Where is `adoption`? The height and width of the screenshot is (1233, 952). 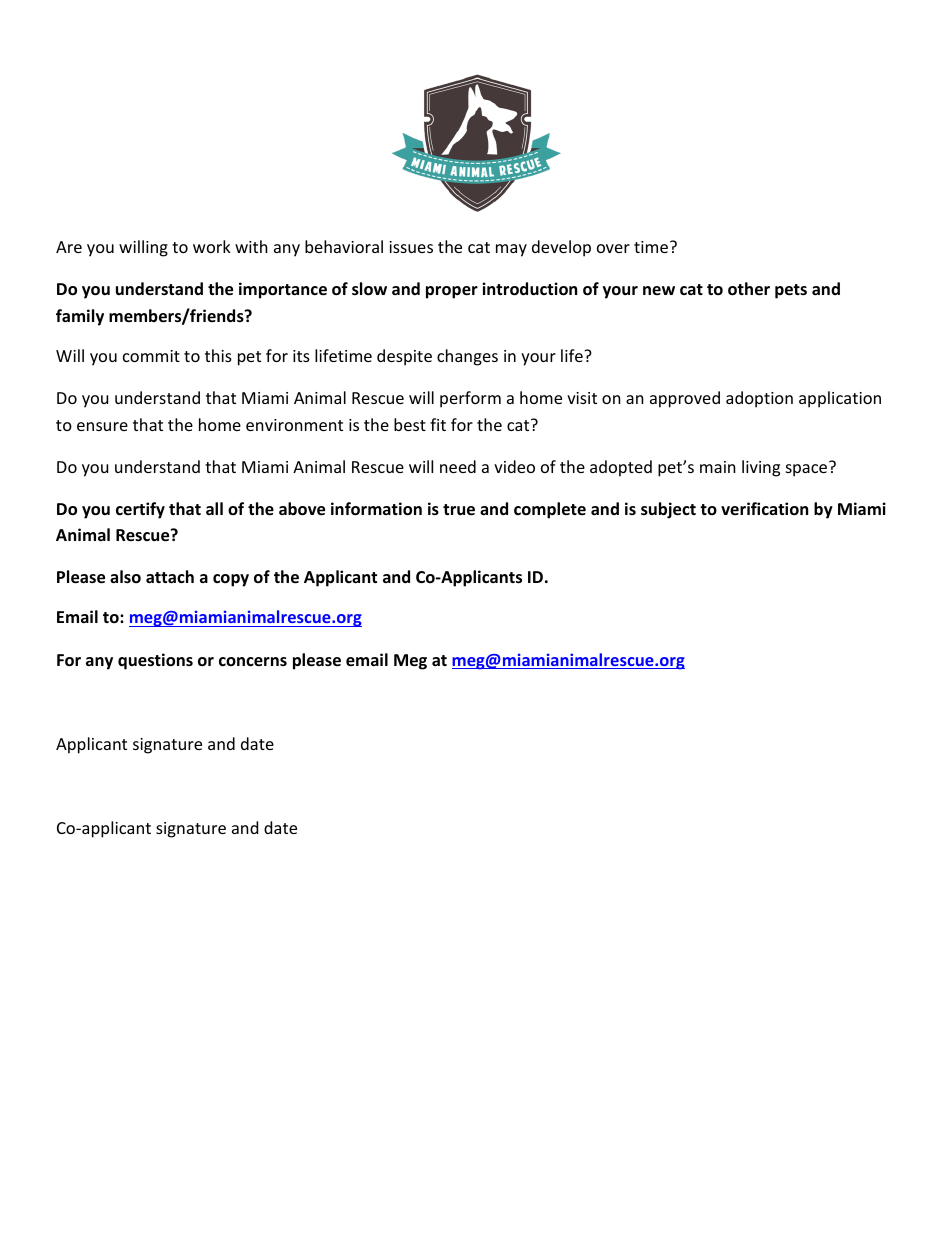 adoption is located at coordinates (759, 399).
